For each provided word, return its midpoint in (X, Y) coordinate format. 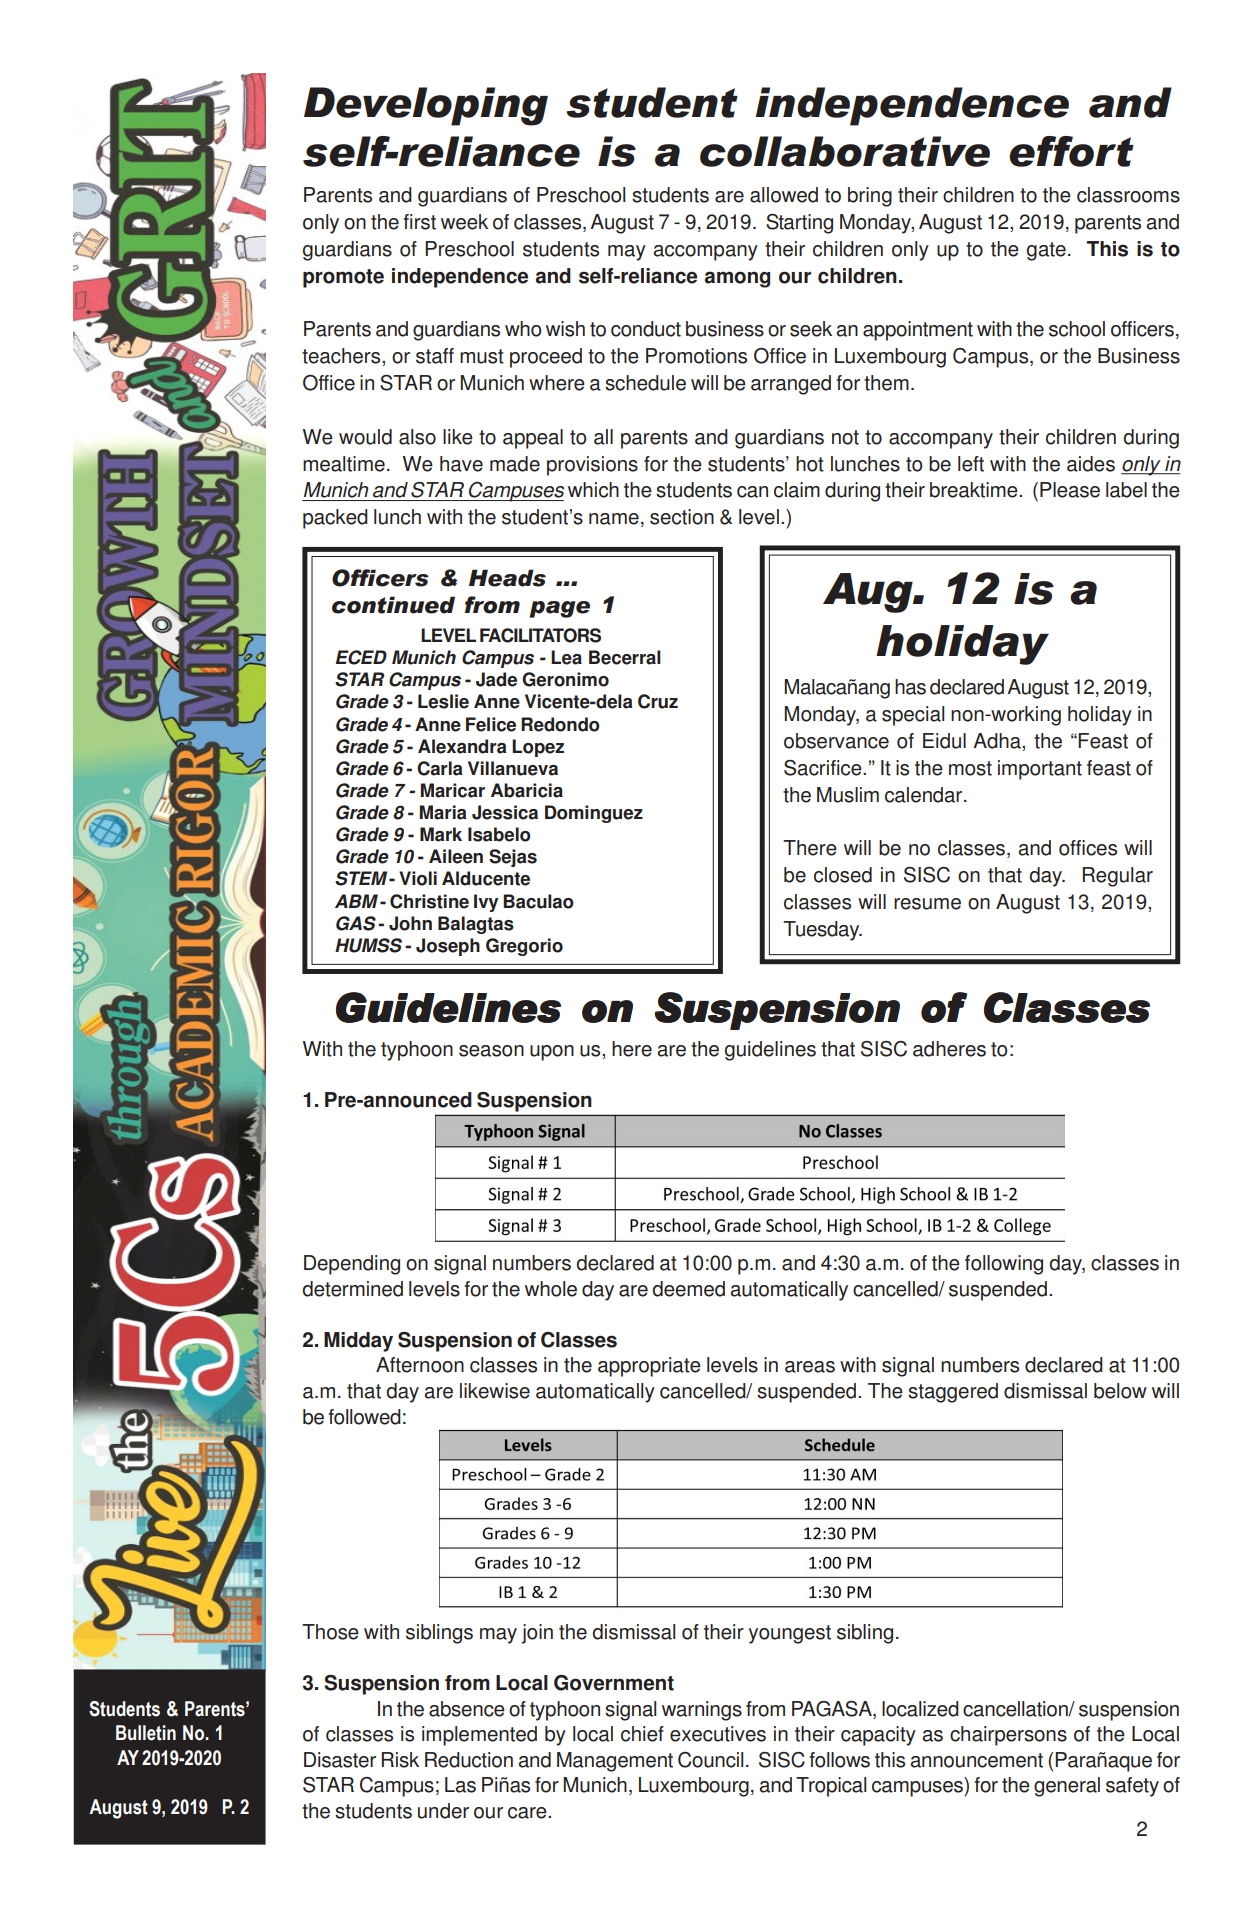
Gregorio (524, 947)
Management (615, 1762)
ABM (356, 901)
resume (927, 904)
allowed (784, 195)
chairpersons (1008, 1736)
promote (343, 278)
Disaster (340, 1760)
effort (1071, 151)
